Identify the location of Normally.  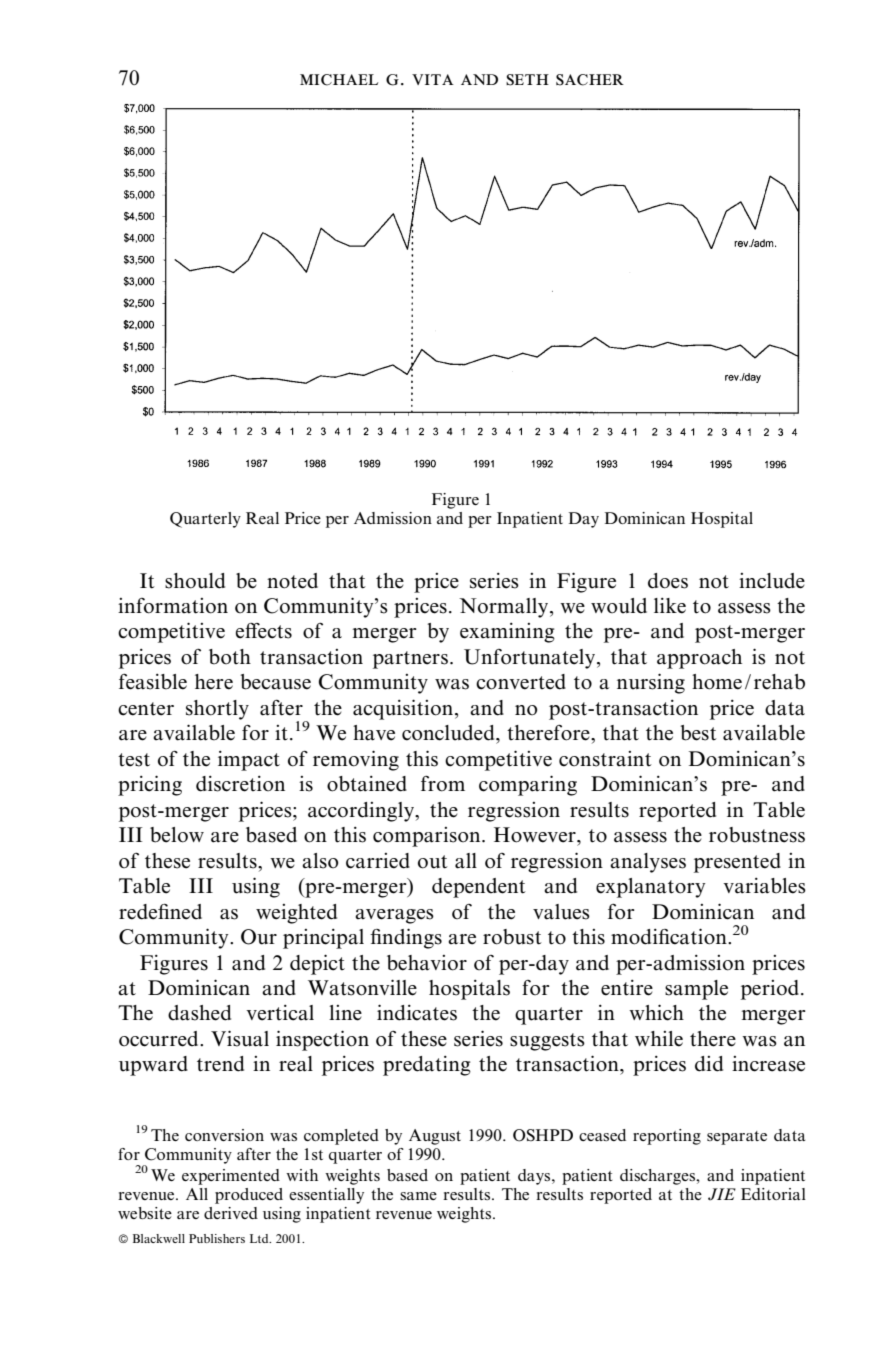
(505, 608).
